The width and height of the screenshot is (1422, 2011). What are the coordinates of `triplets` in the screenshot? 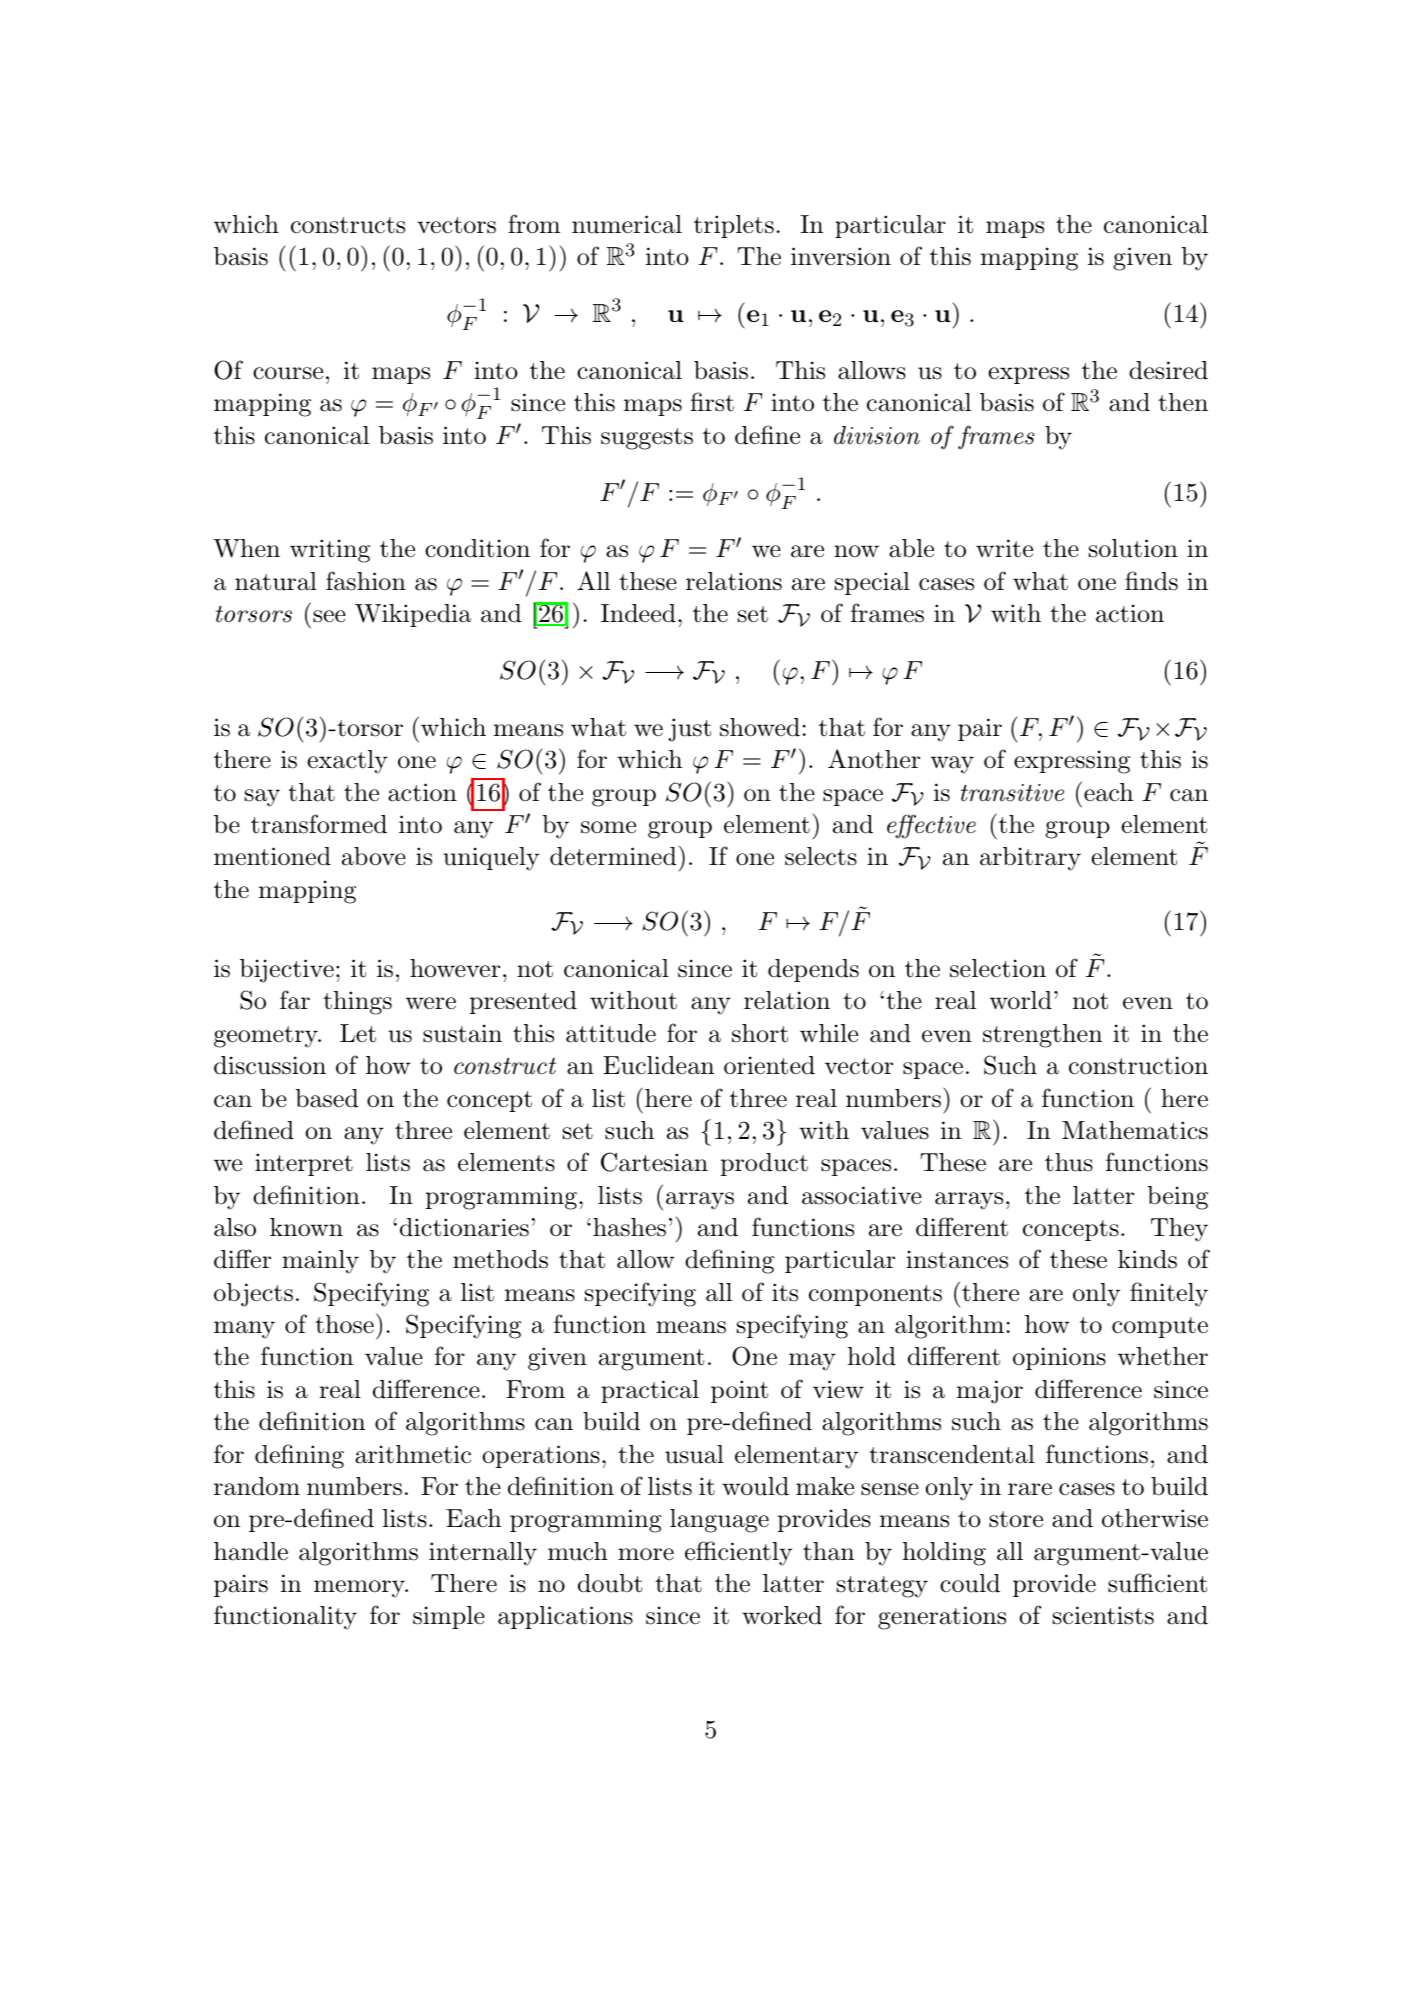 It's located at (734, 226).
